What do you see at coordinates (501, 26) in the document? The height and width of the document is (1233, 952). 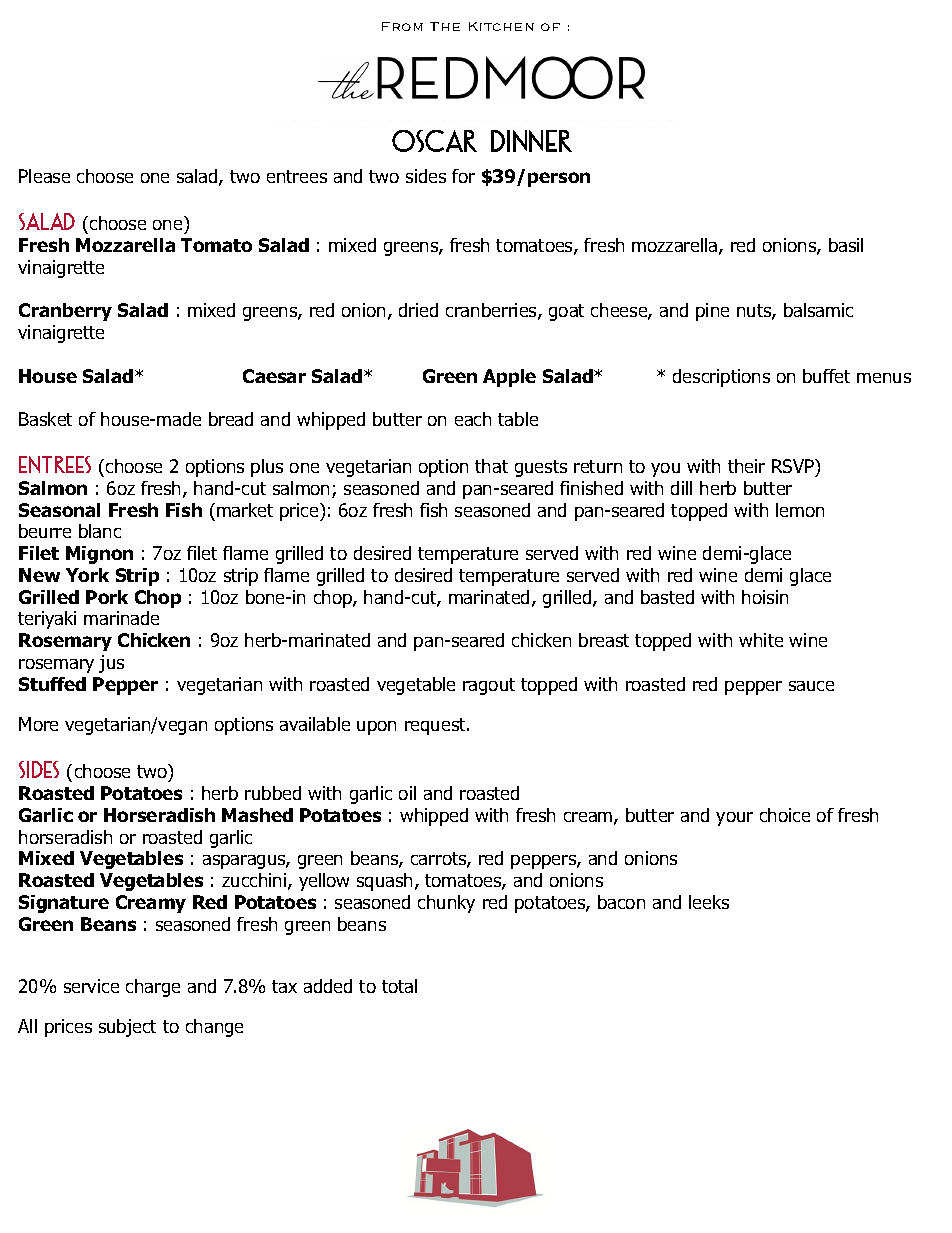 I see `Kitchen` at bounding box center [501, 26].
